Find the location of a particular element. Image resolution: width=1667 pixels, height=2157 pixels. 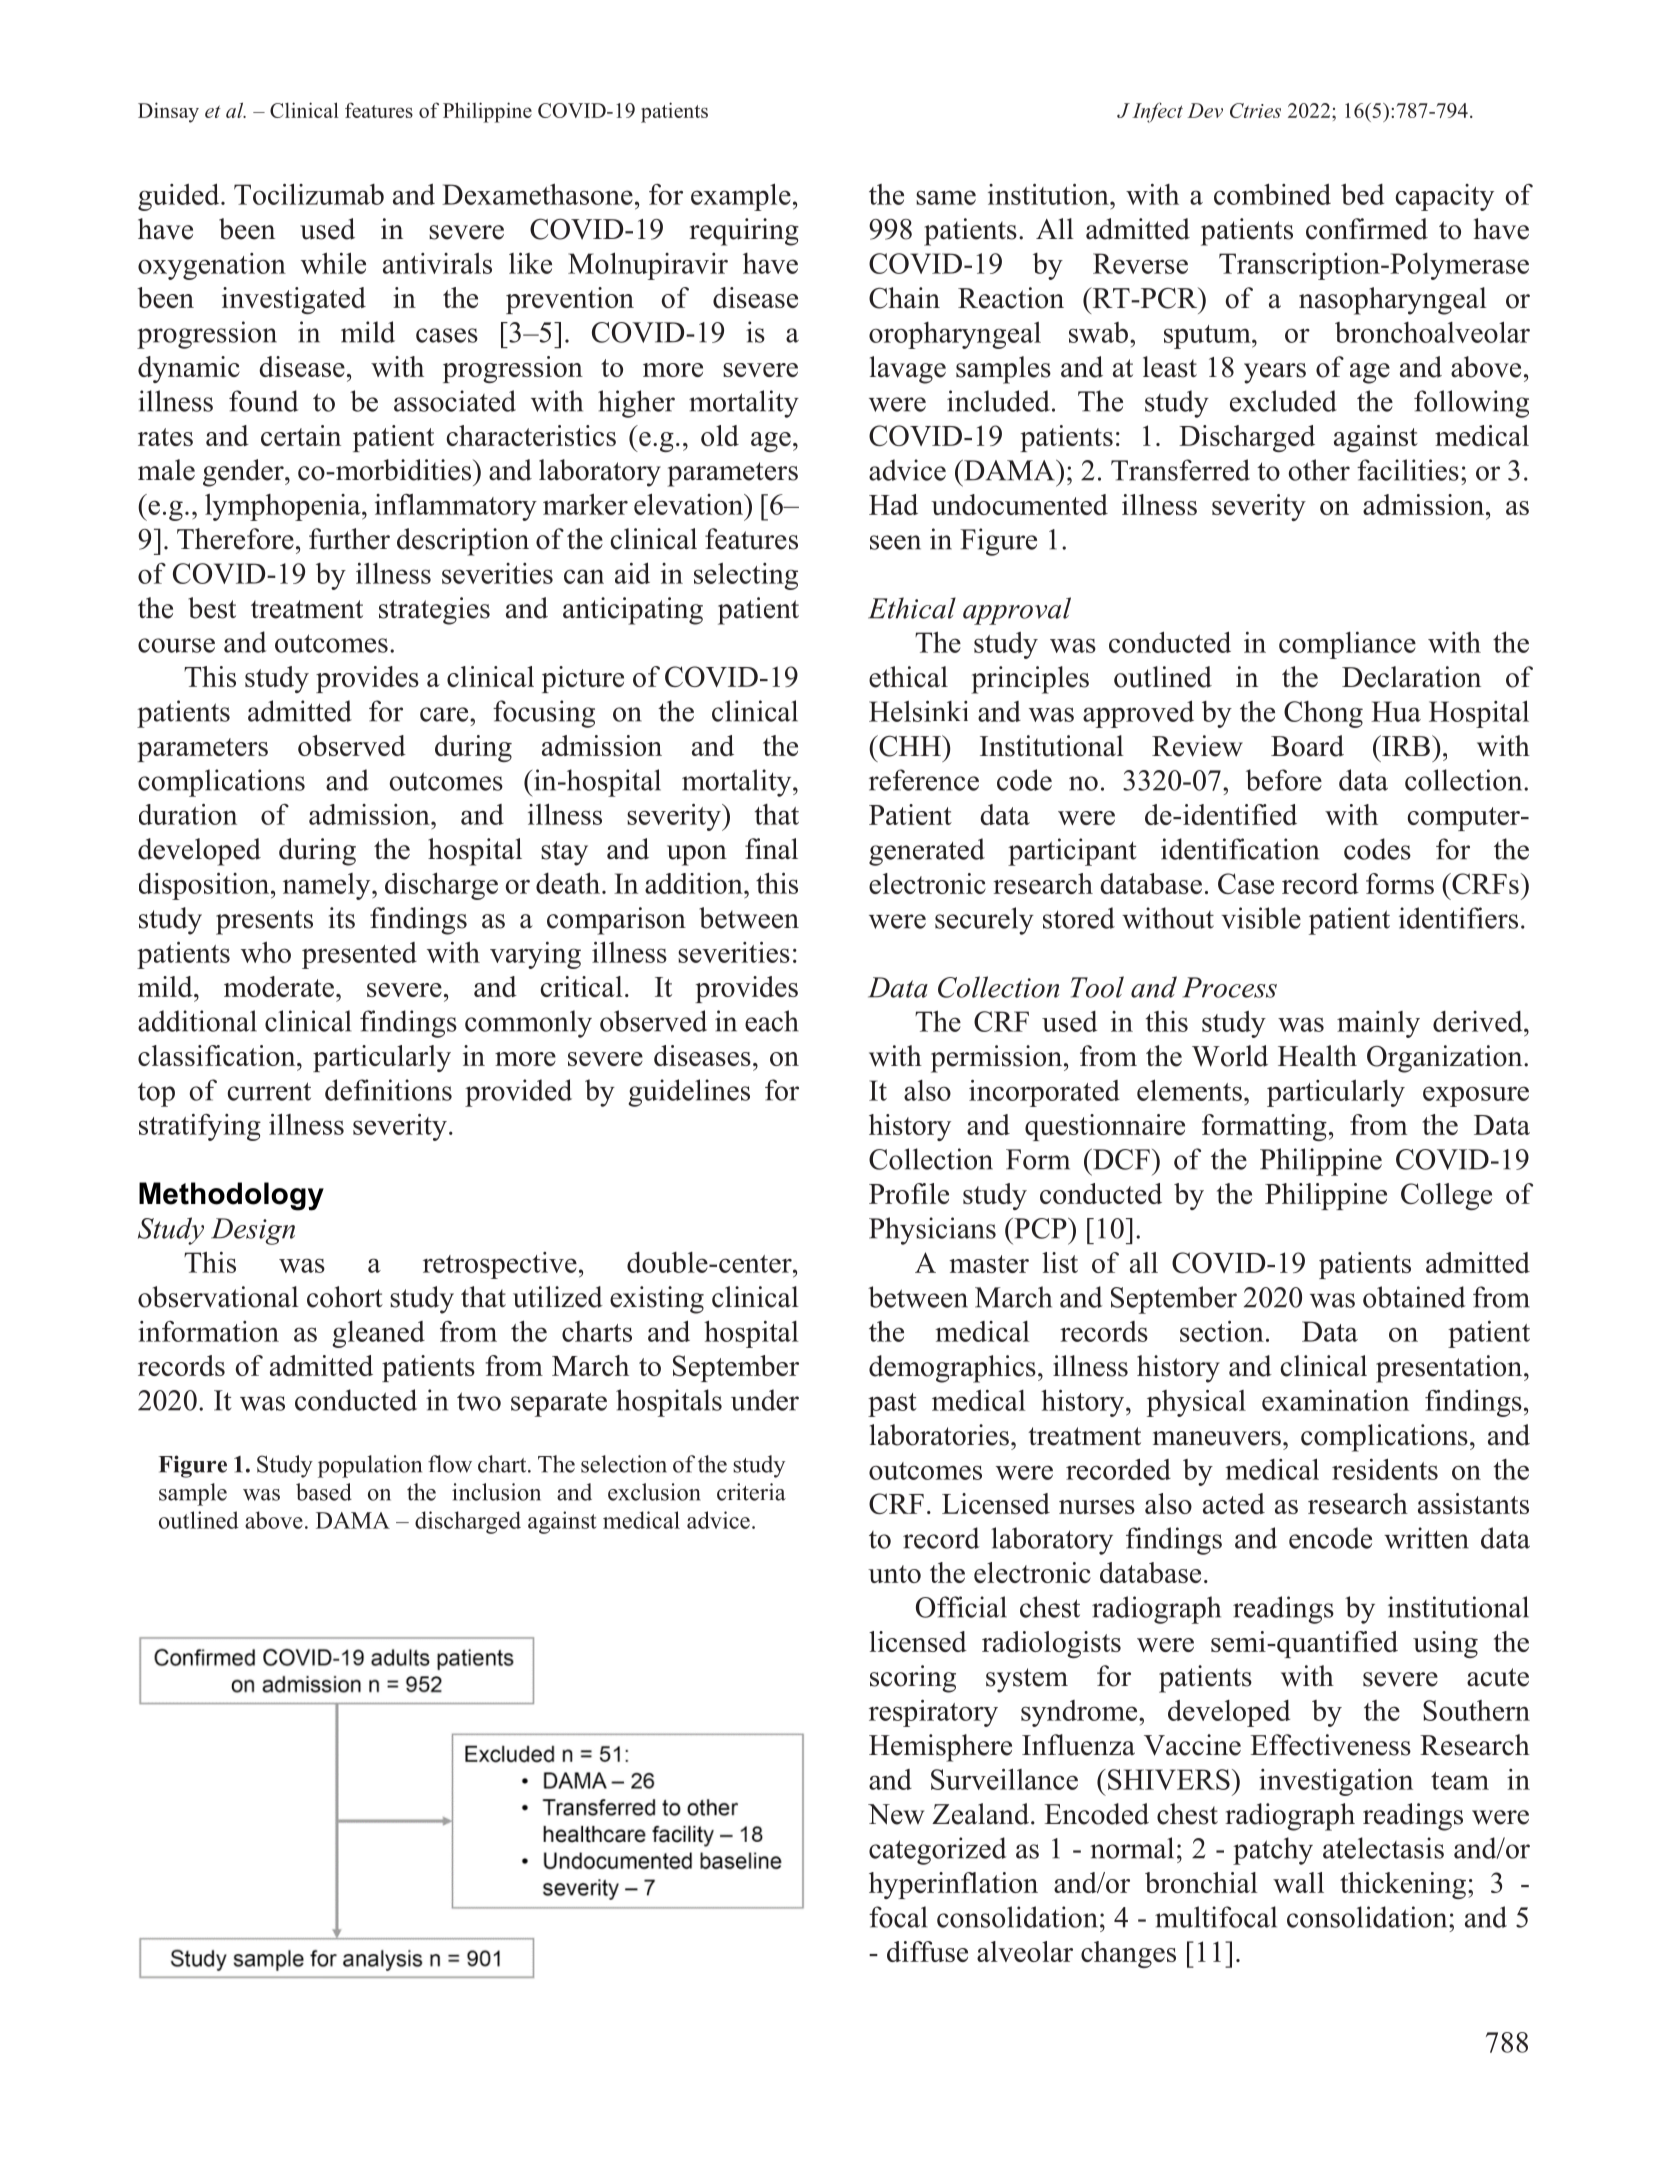

while is located at coordinates (333, 263).
